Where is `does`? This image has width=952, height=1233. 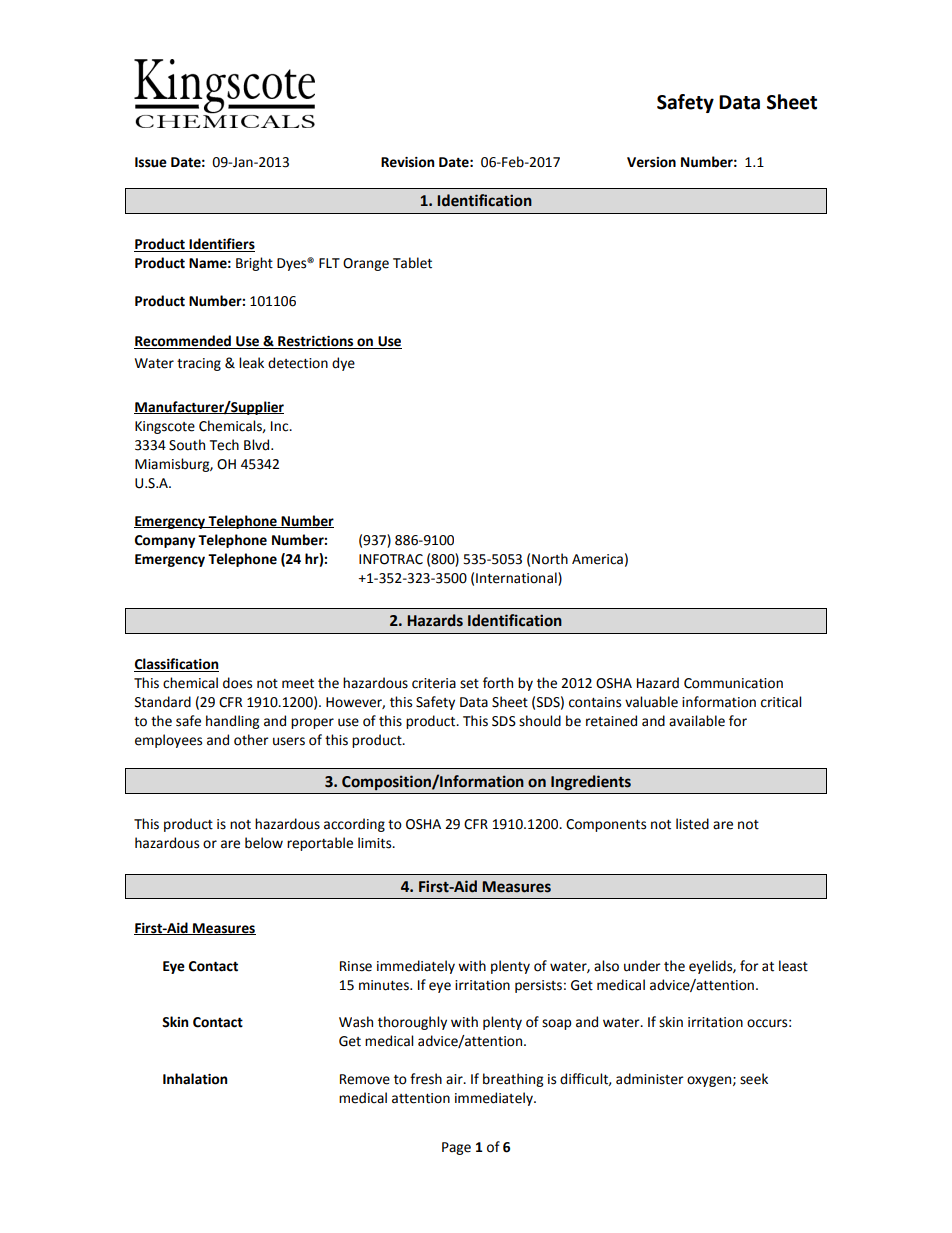
does is located at coordinates (237, 683).
